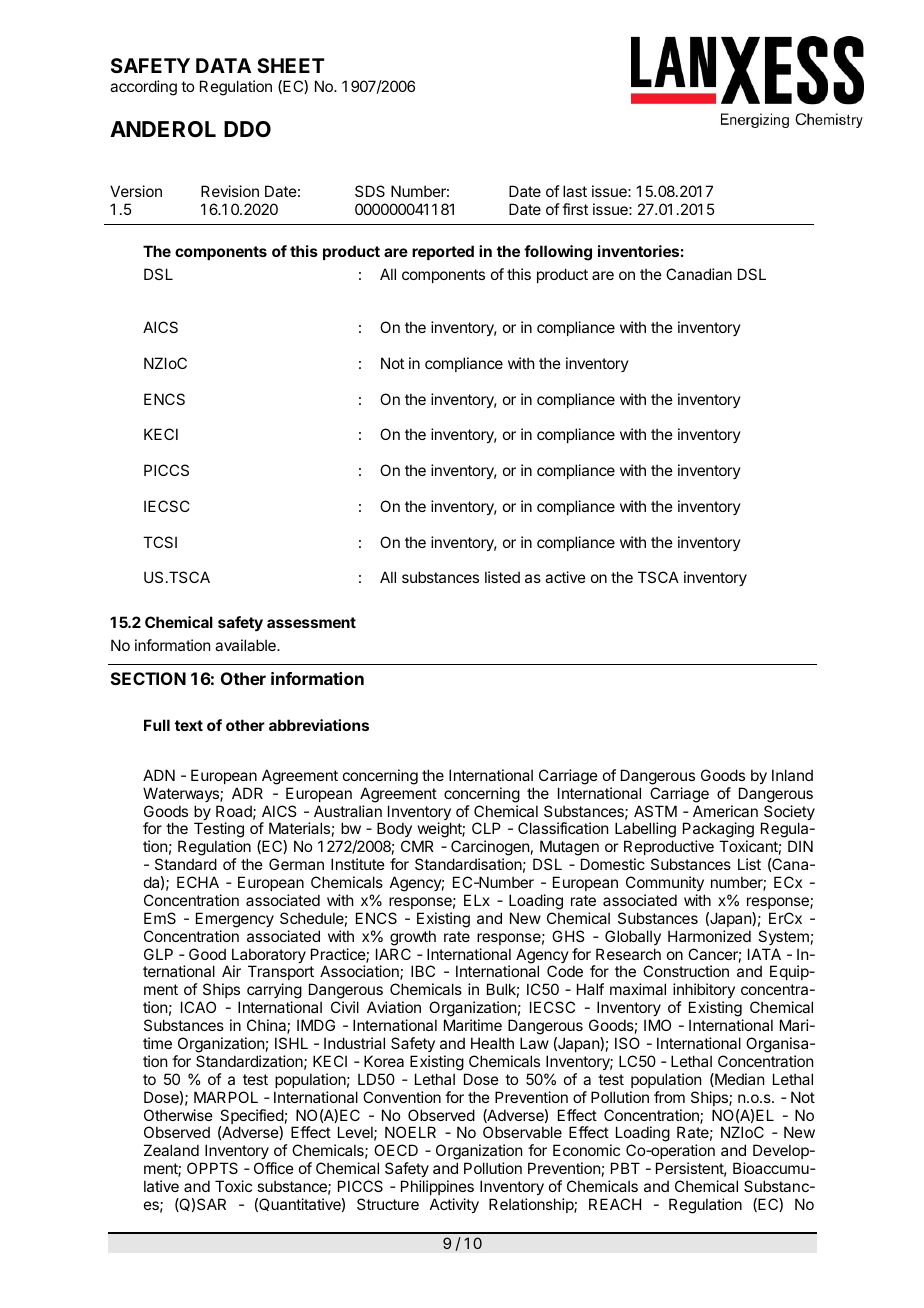  Describe the element at coordinates (230, 191) in the image. I see `Revision` at that location.
